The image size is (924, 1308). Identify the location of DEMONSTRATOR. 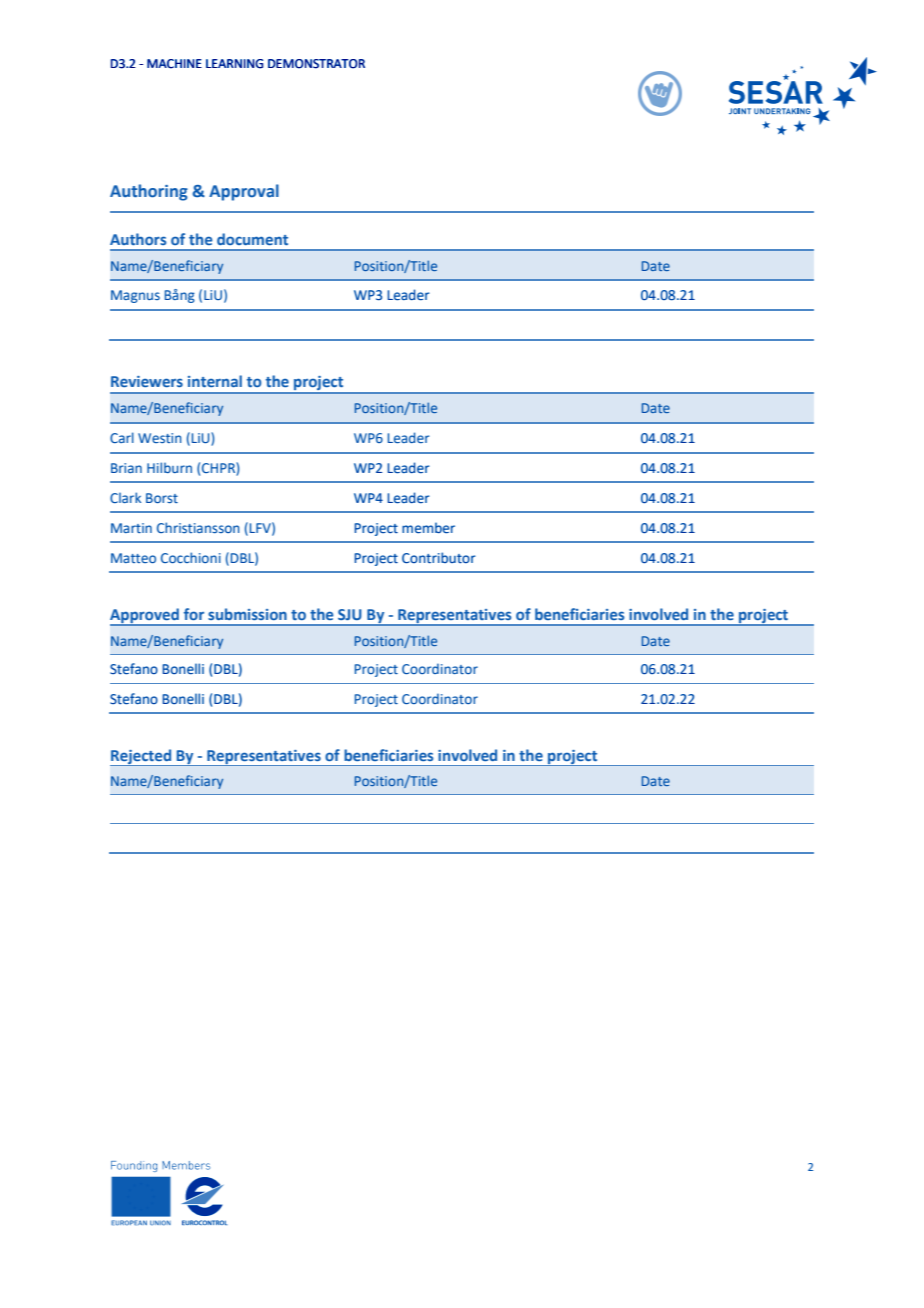
(316, 64).
